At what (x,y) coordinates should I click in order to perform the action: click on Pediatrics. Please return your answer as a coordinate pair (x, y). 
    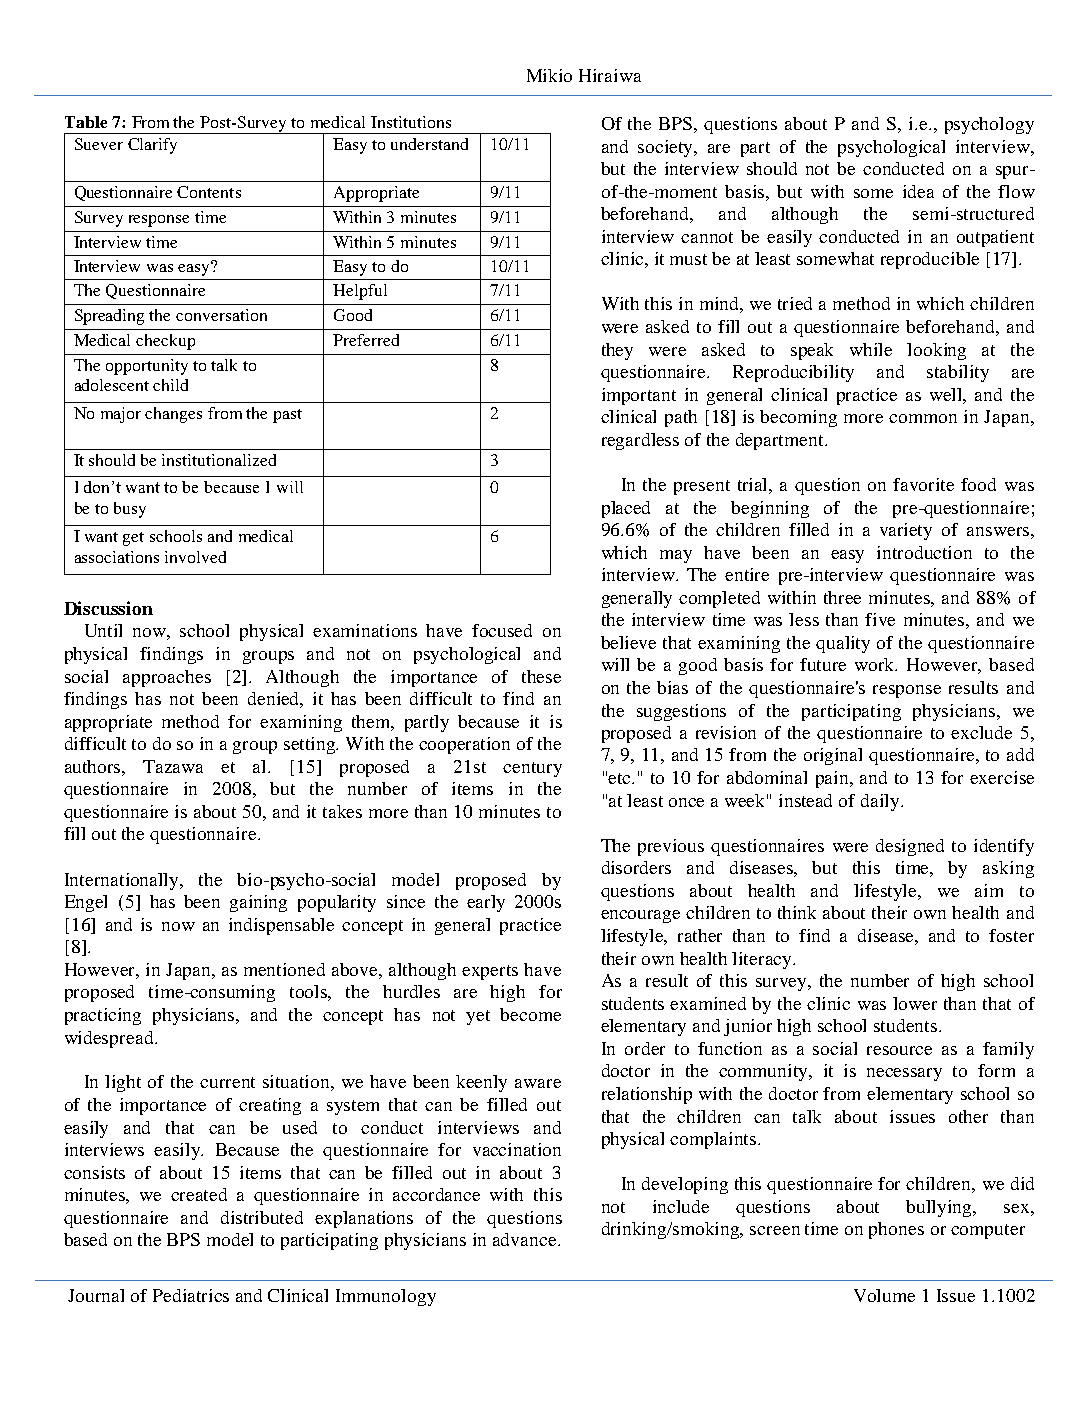
    Looking at the image, I should click on (191, 1295).
